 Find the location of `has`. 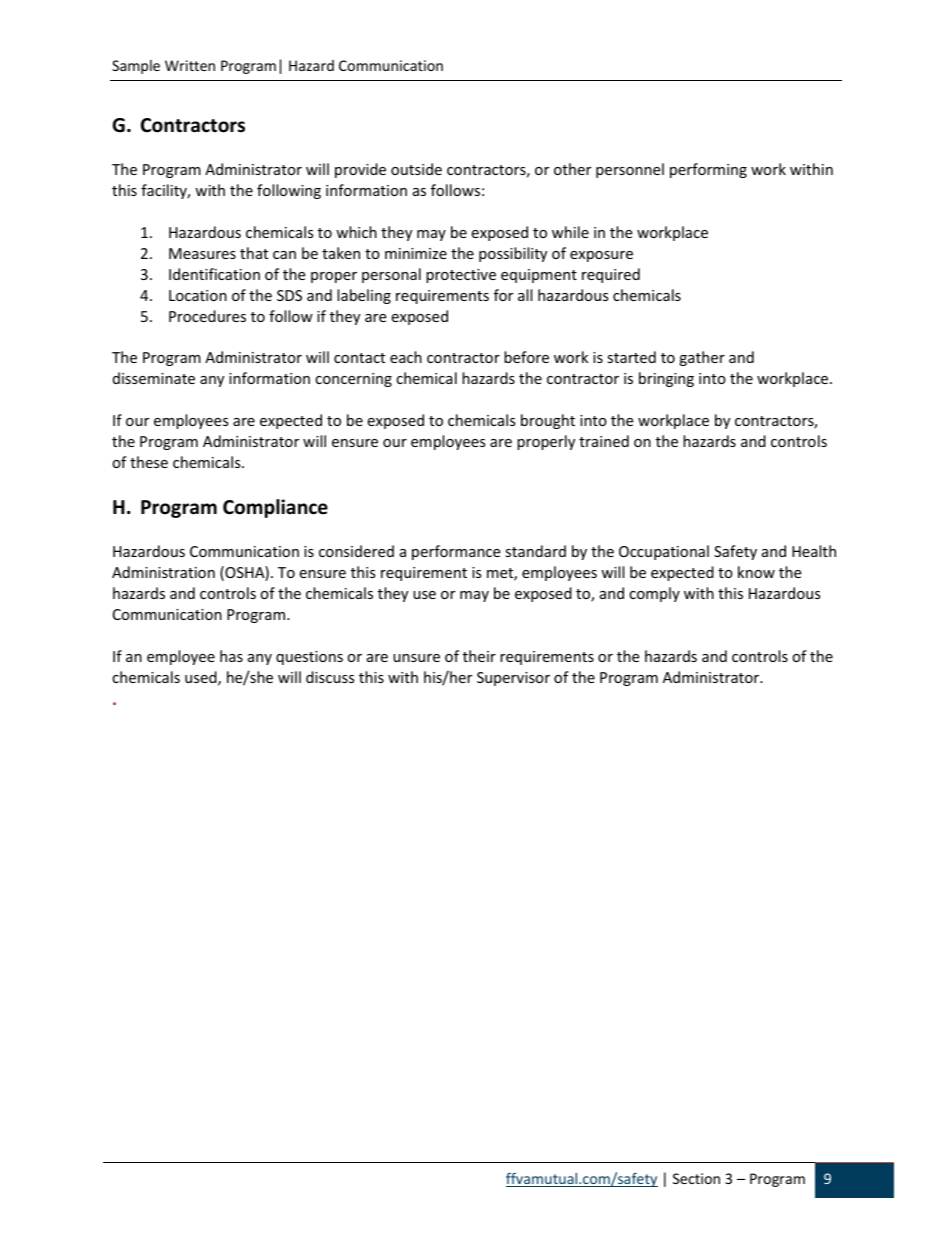

has is located at coordinates (231, 656).
